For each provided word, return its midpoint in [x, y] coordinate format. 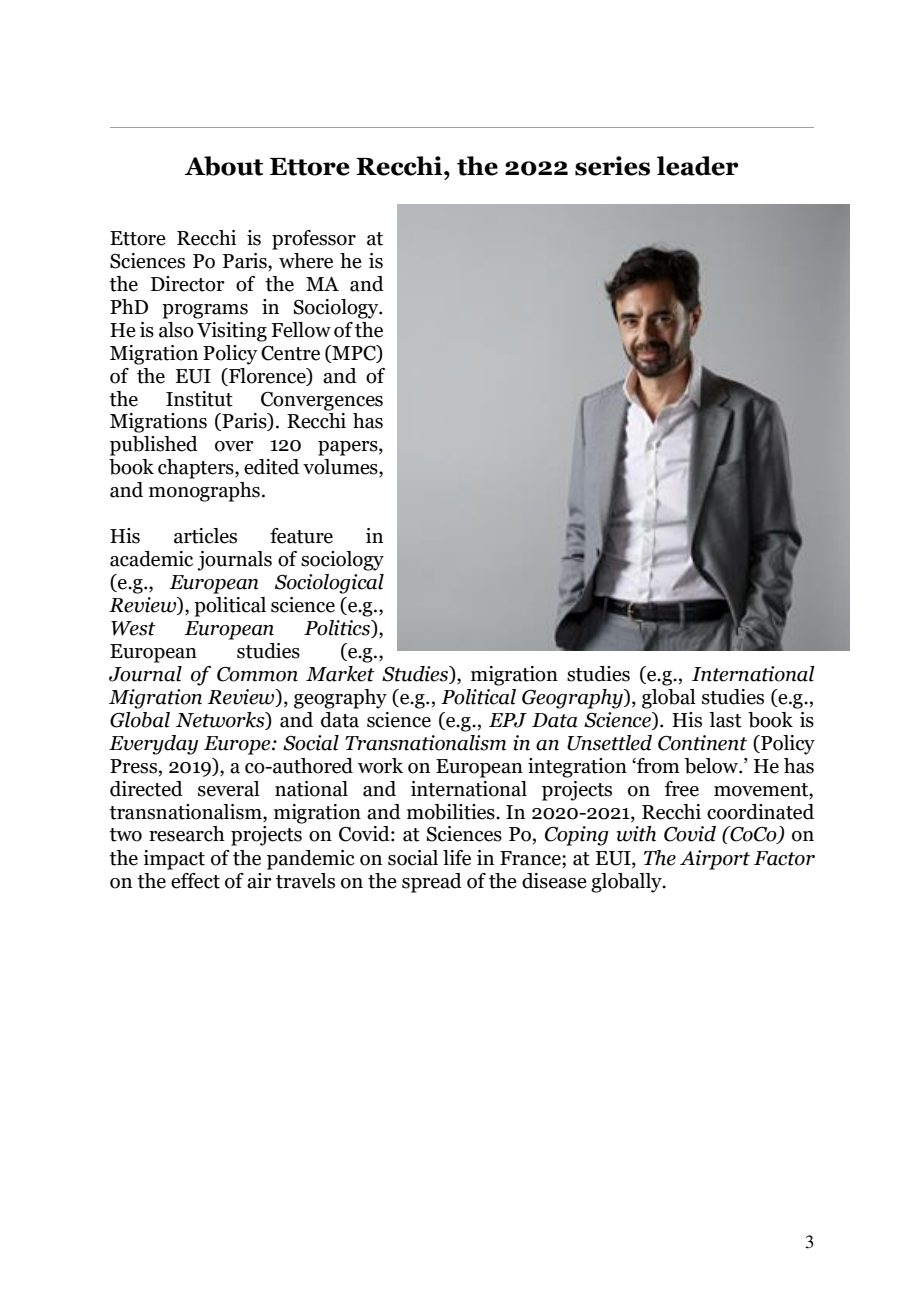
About [224, 166]
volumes [341, 468]
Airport [715, 860]
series [612, 166]
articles [205, 536]
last [725, 720]
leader [698, 166]
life [457, 858]
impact [174, 860]
